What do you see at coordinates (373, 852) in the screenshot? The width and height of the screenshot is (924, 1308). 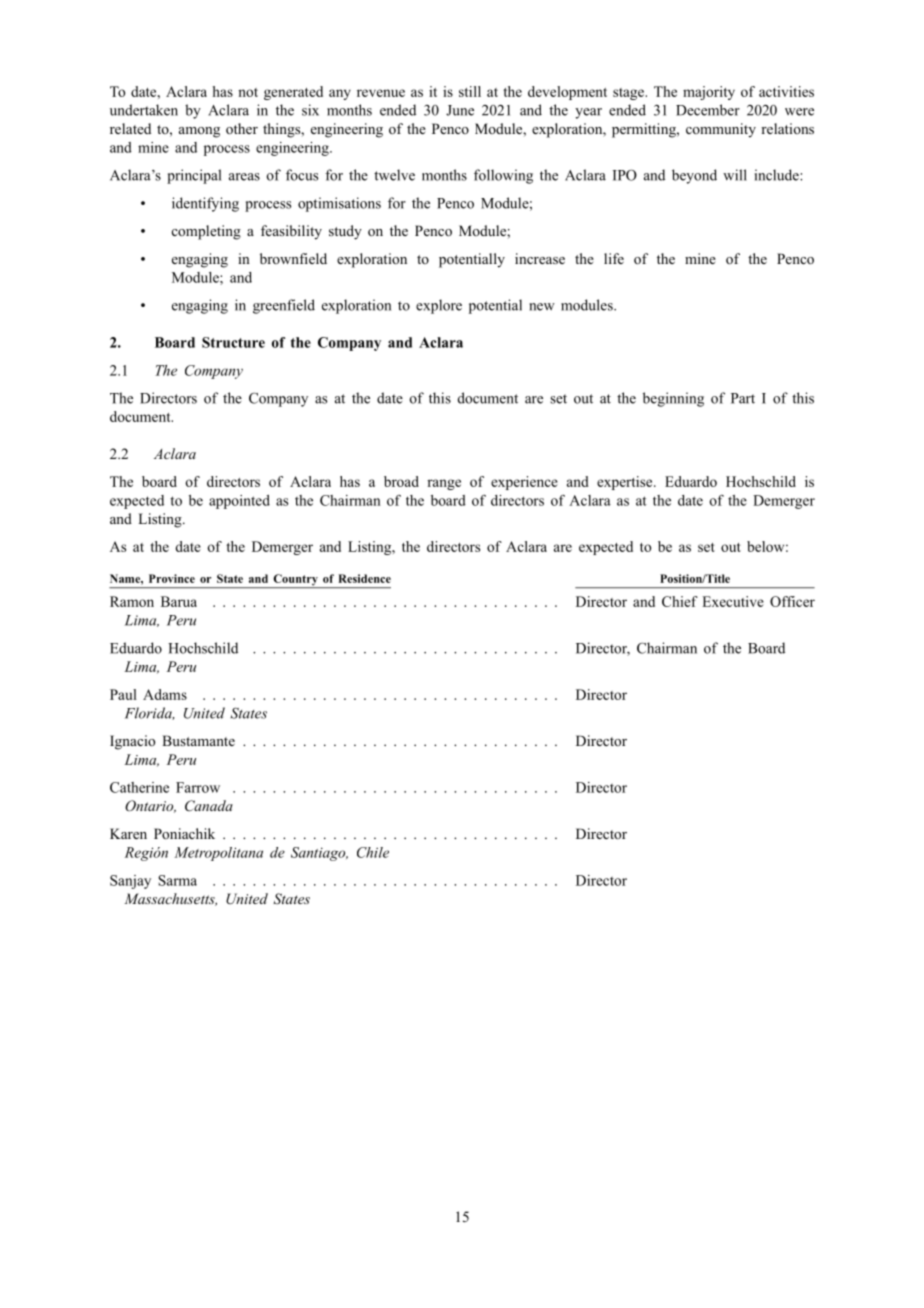 I see `Chile` at bounding box center [373, 852].
